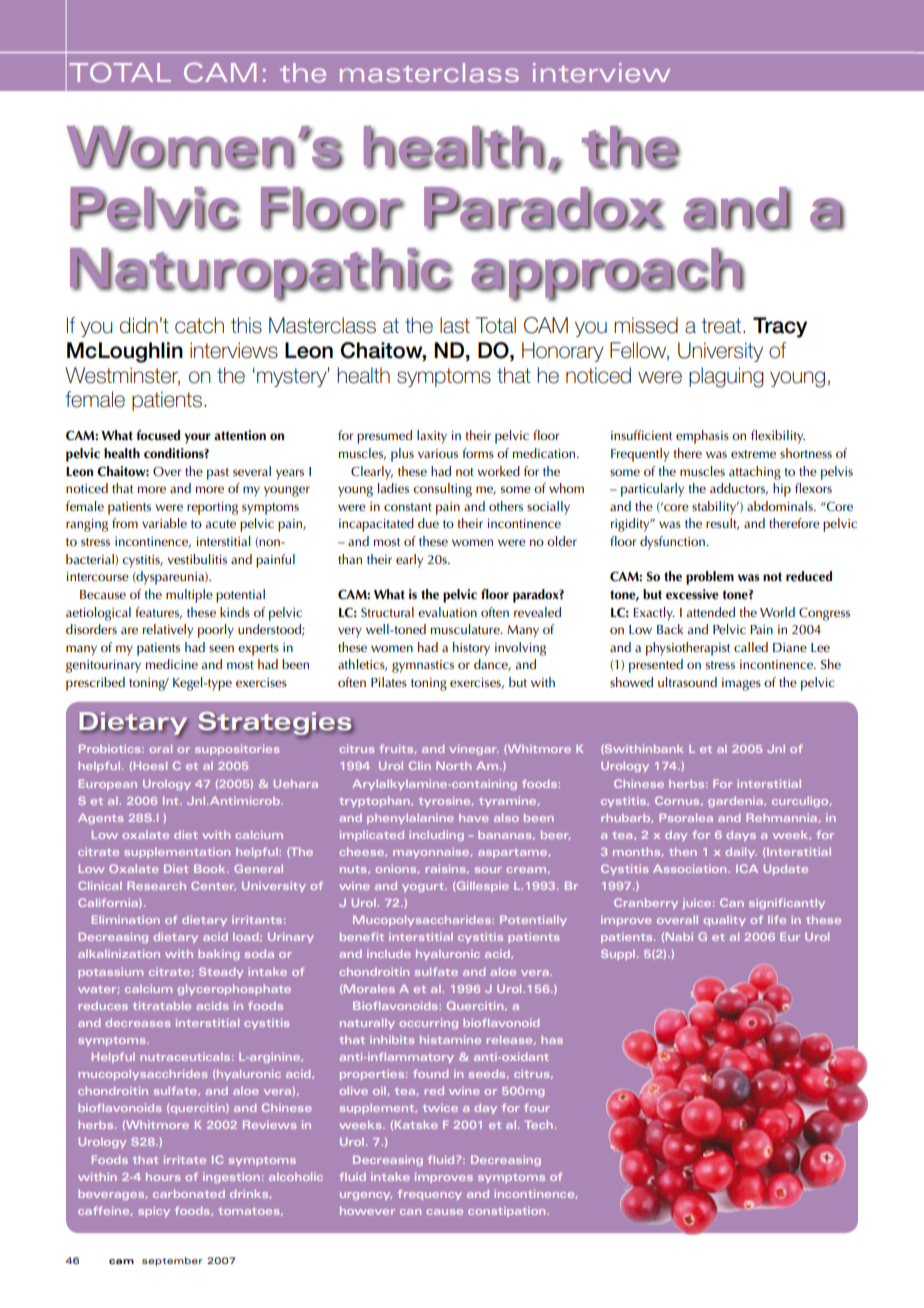 The image size is (924, 1308). I want to click on constipation, so click(506, 1212).
